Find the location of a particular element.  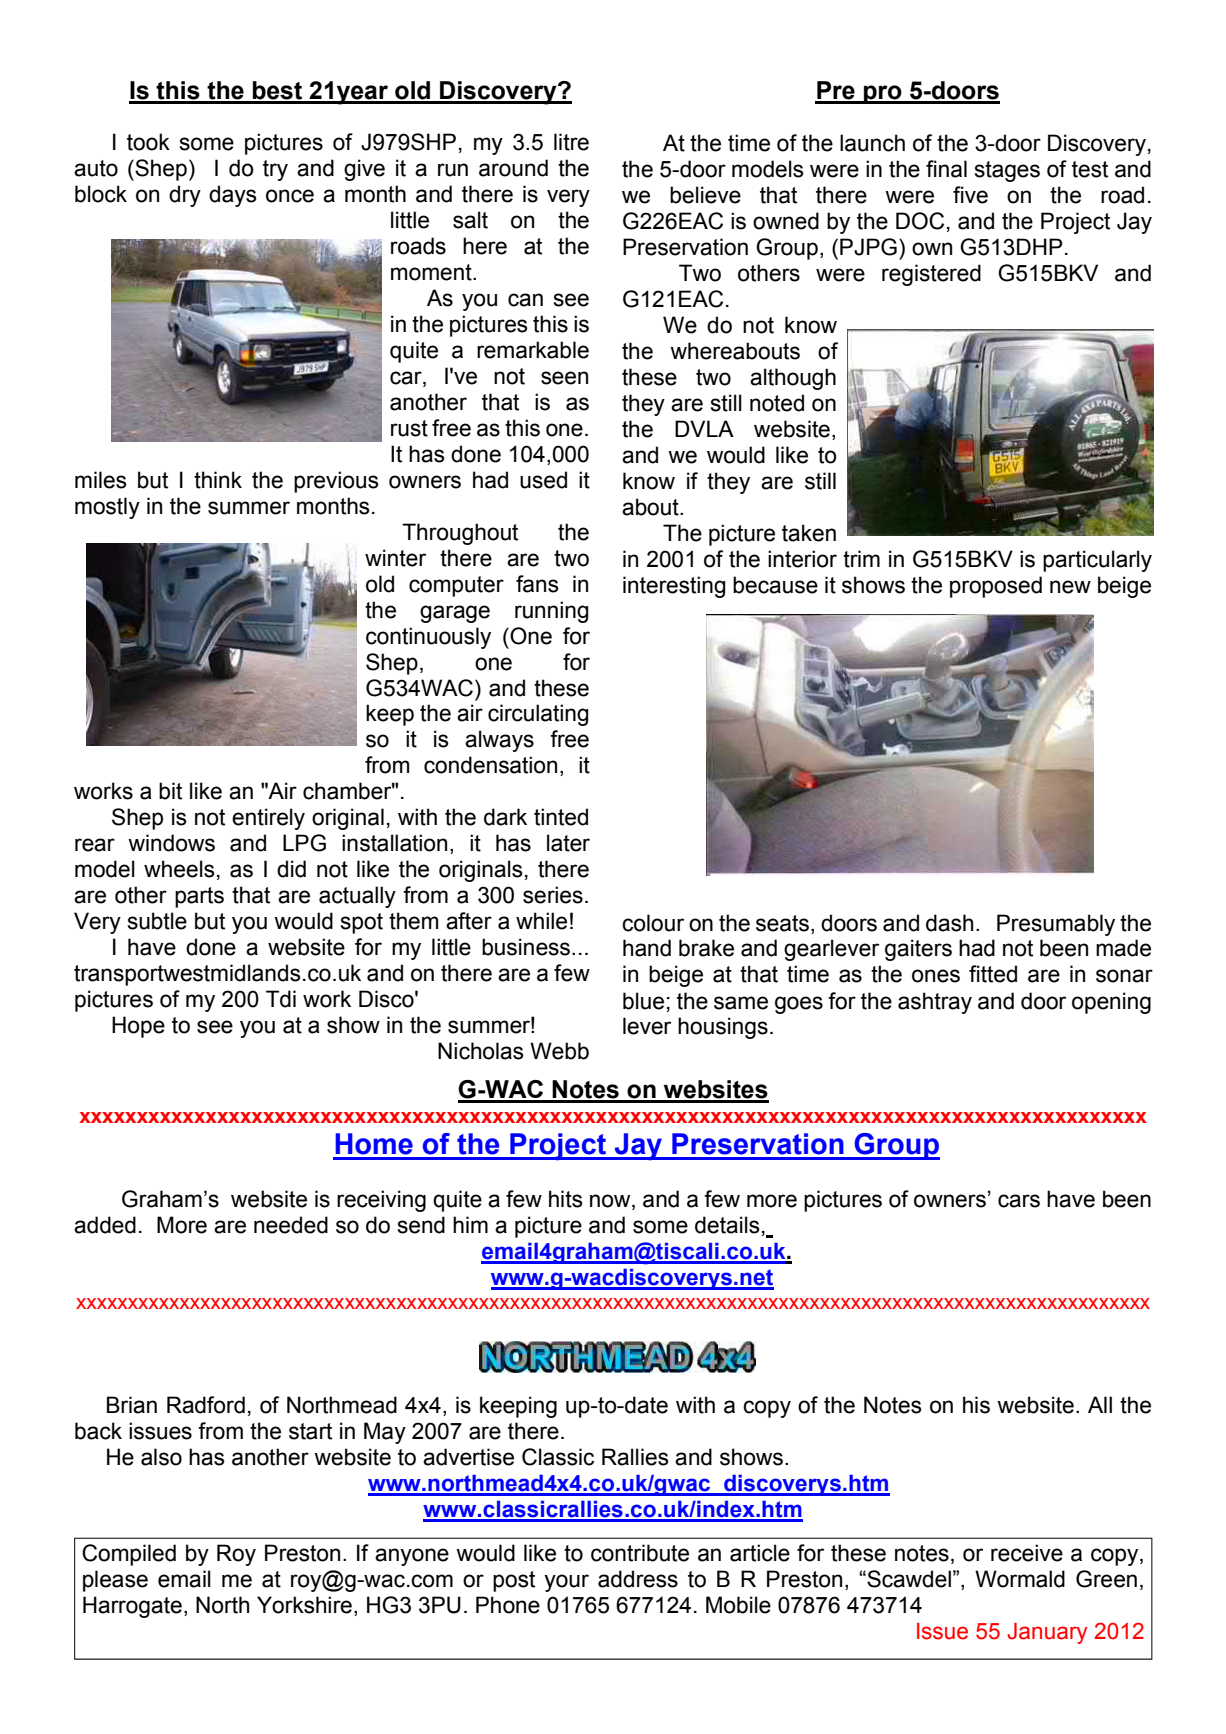

dash is located at coordinates (949, 923).
